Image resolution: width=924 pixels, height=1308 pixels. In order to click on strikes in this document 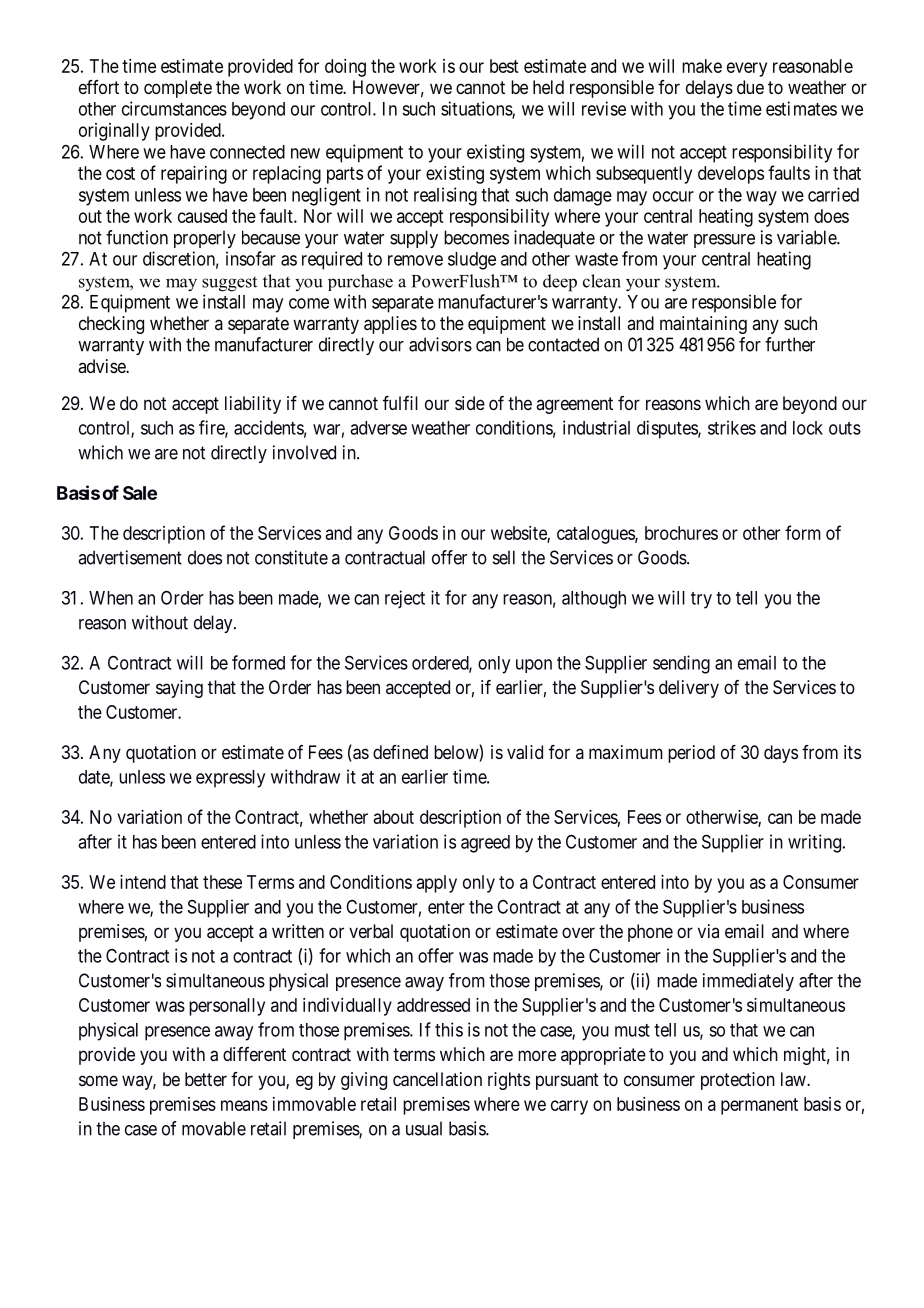, I will do `click(732, 427)`.
